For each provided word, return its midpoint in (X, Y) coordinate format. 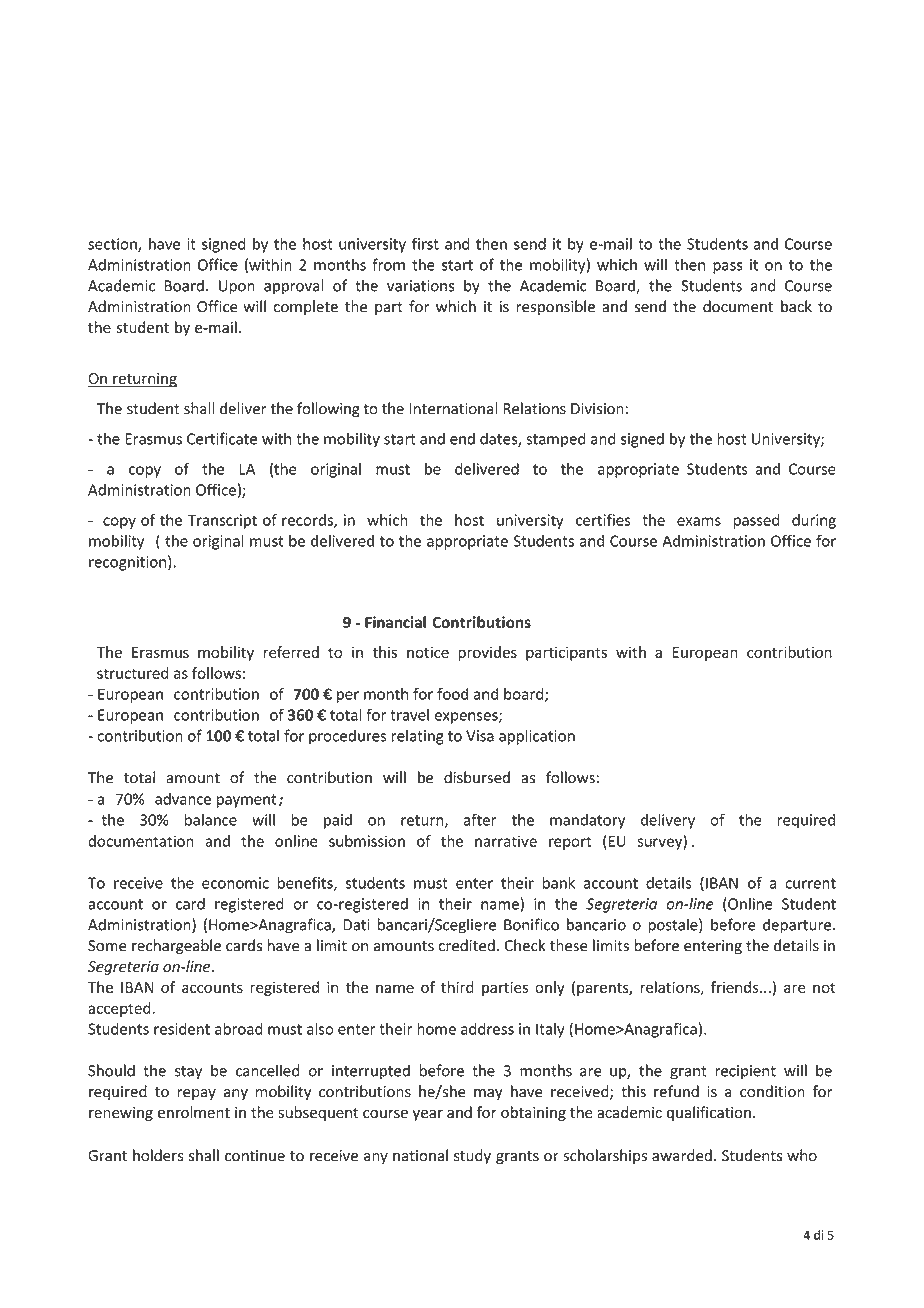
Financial (395, 622)
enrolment (194, 1112)
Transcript (222, 521)
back (796, 306)
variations (420, 286)
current (810, 883)
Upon (237, 287)
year (428, 1115)
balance (211, 819)
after (480, 819)
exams (699, 521)
